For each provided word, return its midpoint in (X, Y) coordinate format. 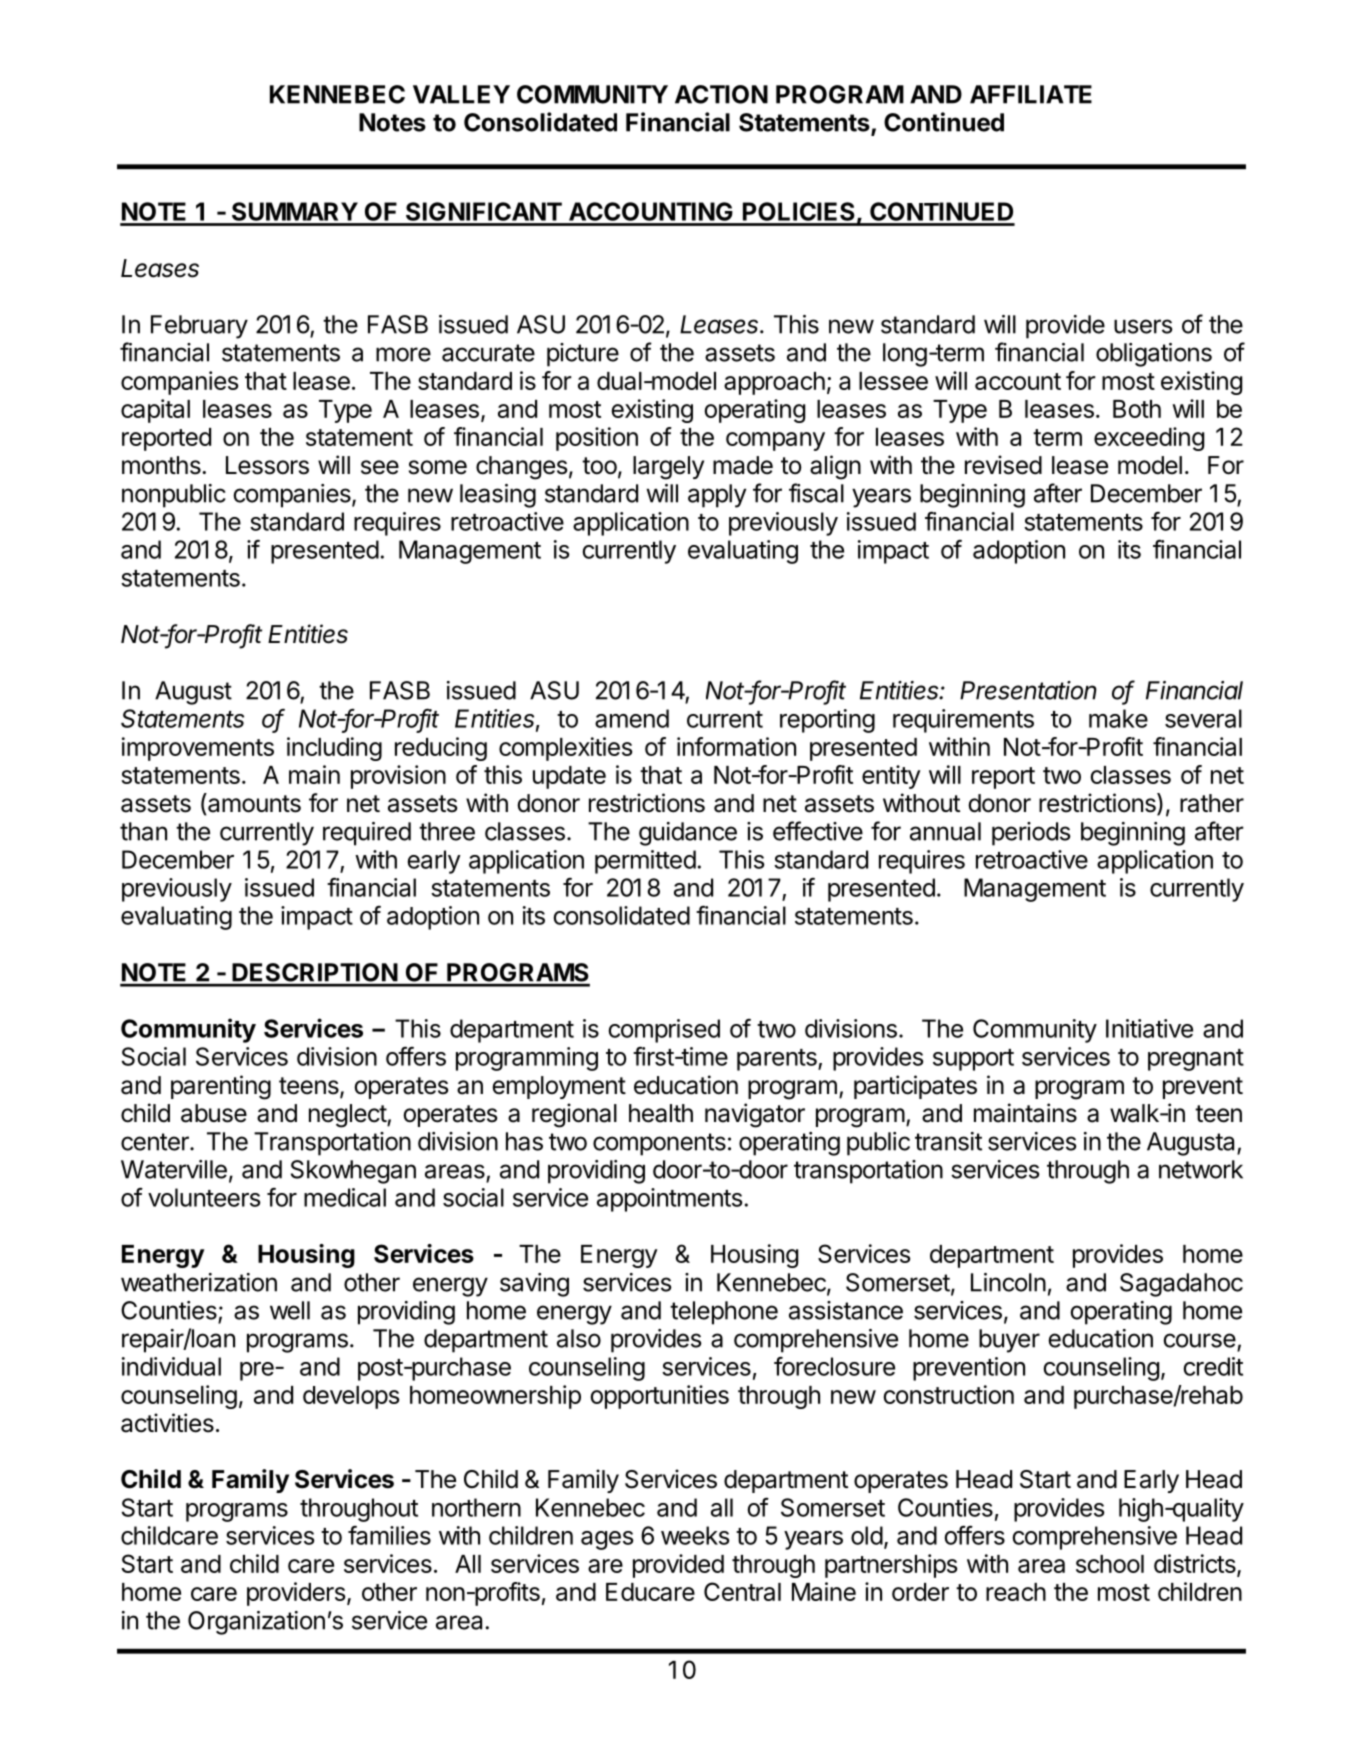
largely (668, 468)
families (389, 1535)
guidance (688, 834)
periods (1031, 834)
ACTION (721, 94)
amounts (253, 803)
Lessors (267, 465)
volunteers (204, 1197)
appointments (670, 1200)
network (1201, 1169)
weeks (695, 1535)
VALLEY (461, 94)
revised (1003, 465)
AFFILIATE (1031, 94)
